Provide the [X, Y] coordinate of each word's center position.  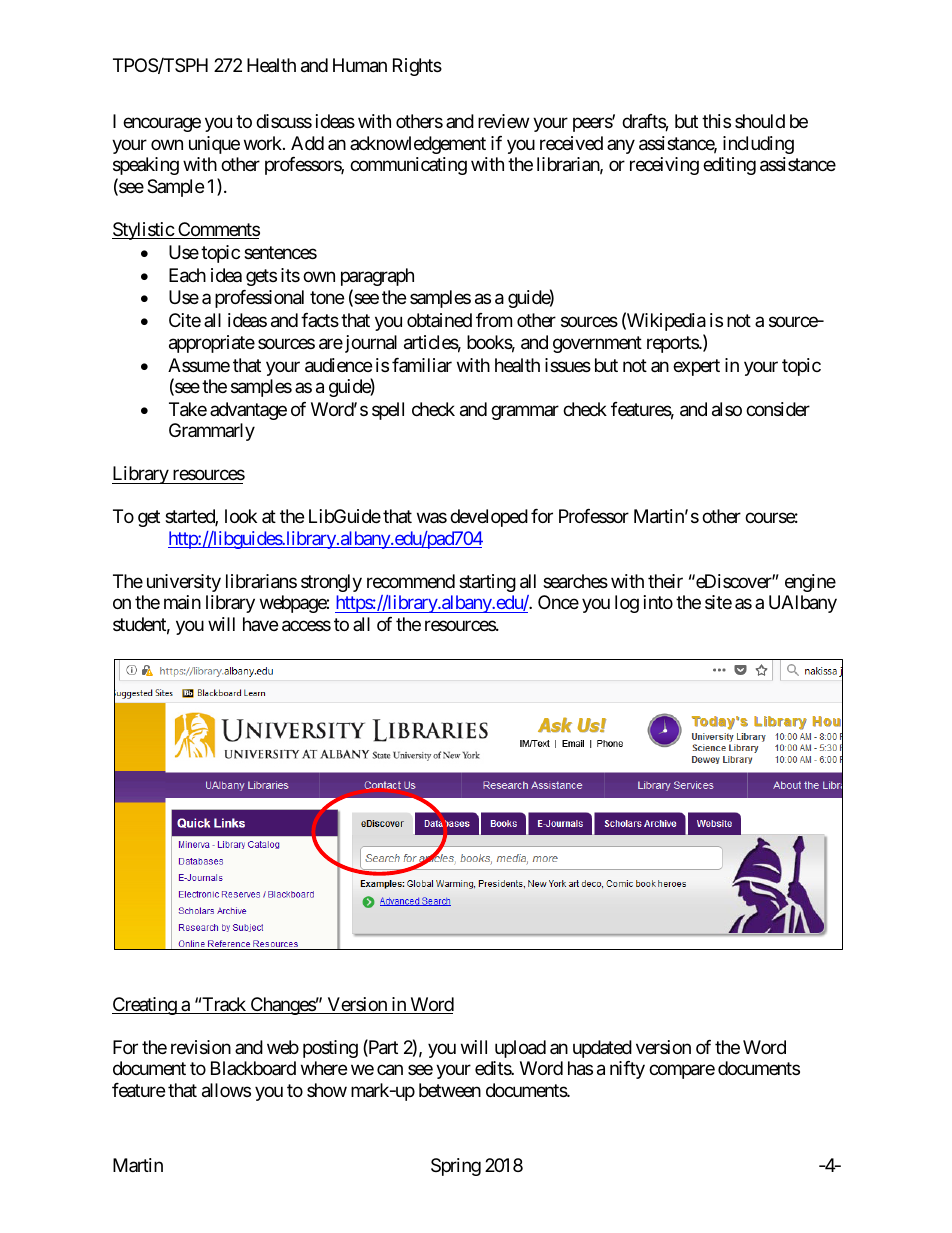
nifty [627, 1070]
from [494, 320]
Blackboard [253, 1068]
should [760, 121]
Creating [145, 1006]
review [503, 121]
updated [602, 1049]
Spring [456, 1167]
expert [696, 367]
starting [487, 583]
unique [214, 145]
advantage [248, 411]
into [658, 602]
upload [520, 1049]
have [260, 624]
